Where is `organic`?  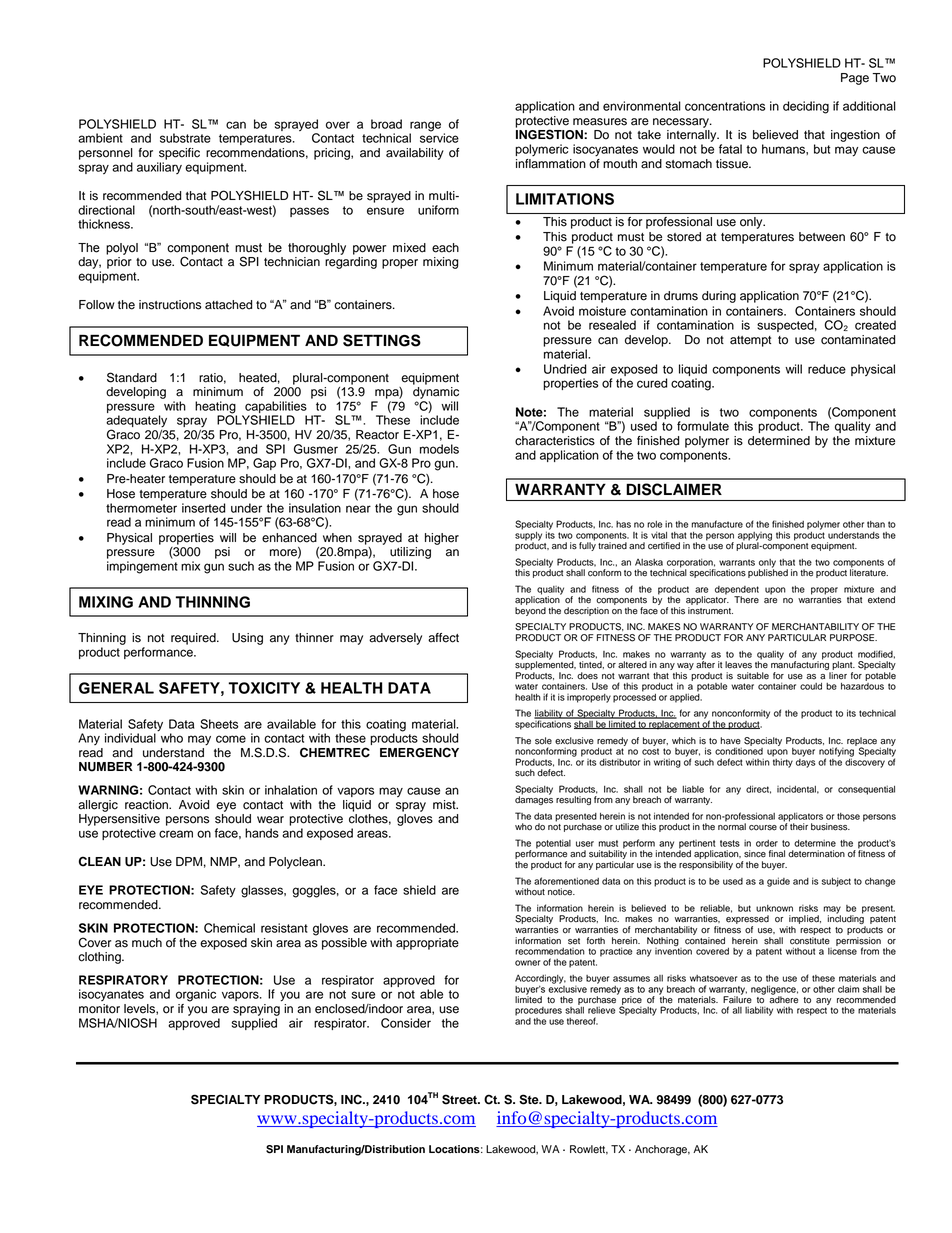 organic is located at coordinates (196, 995).
